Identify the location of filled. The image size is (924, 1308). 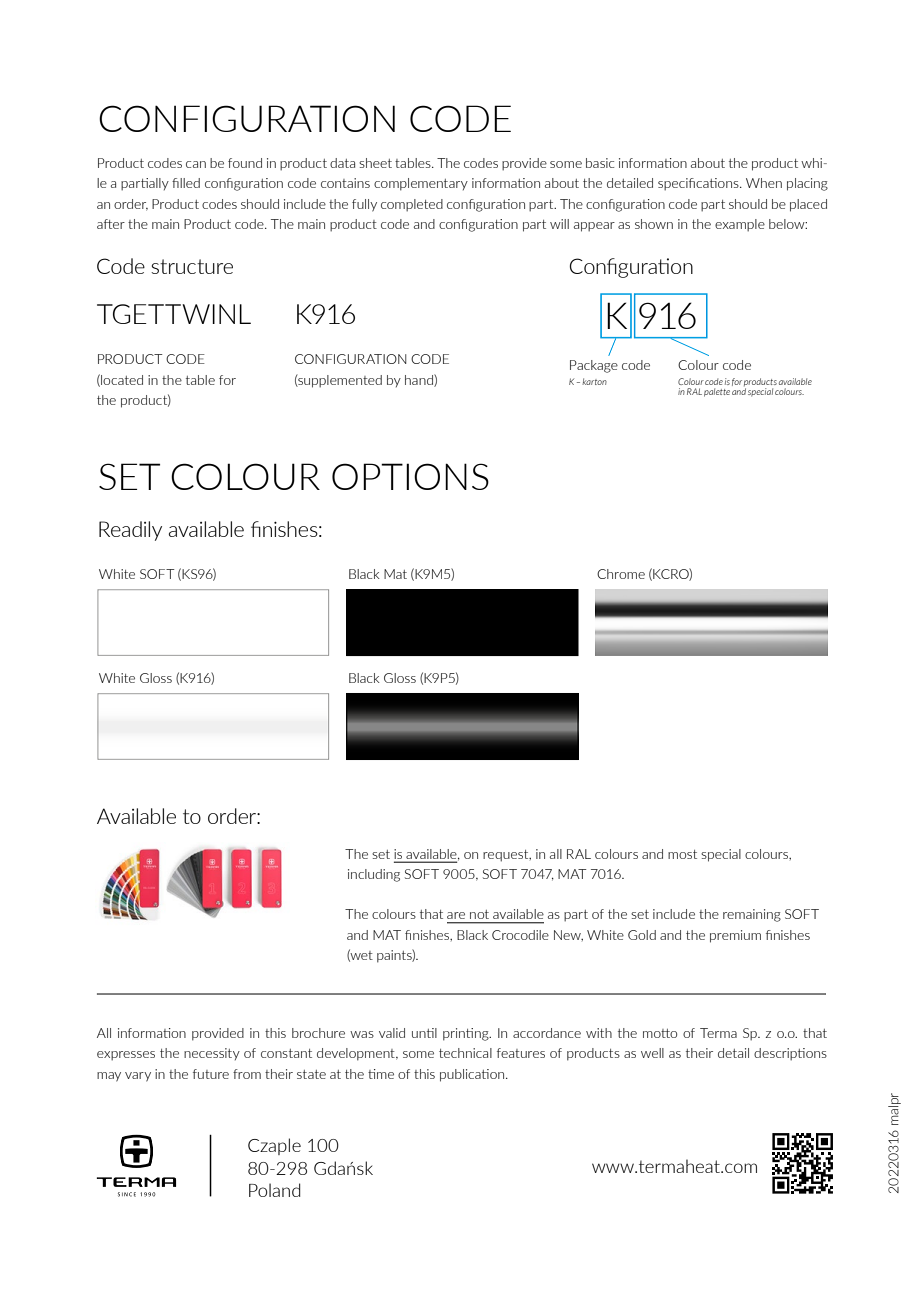
(186, 183).
